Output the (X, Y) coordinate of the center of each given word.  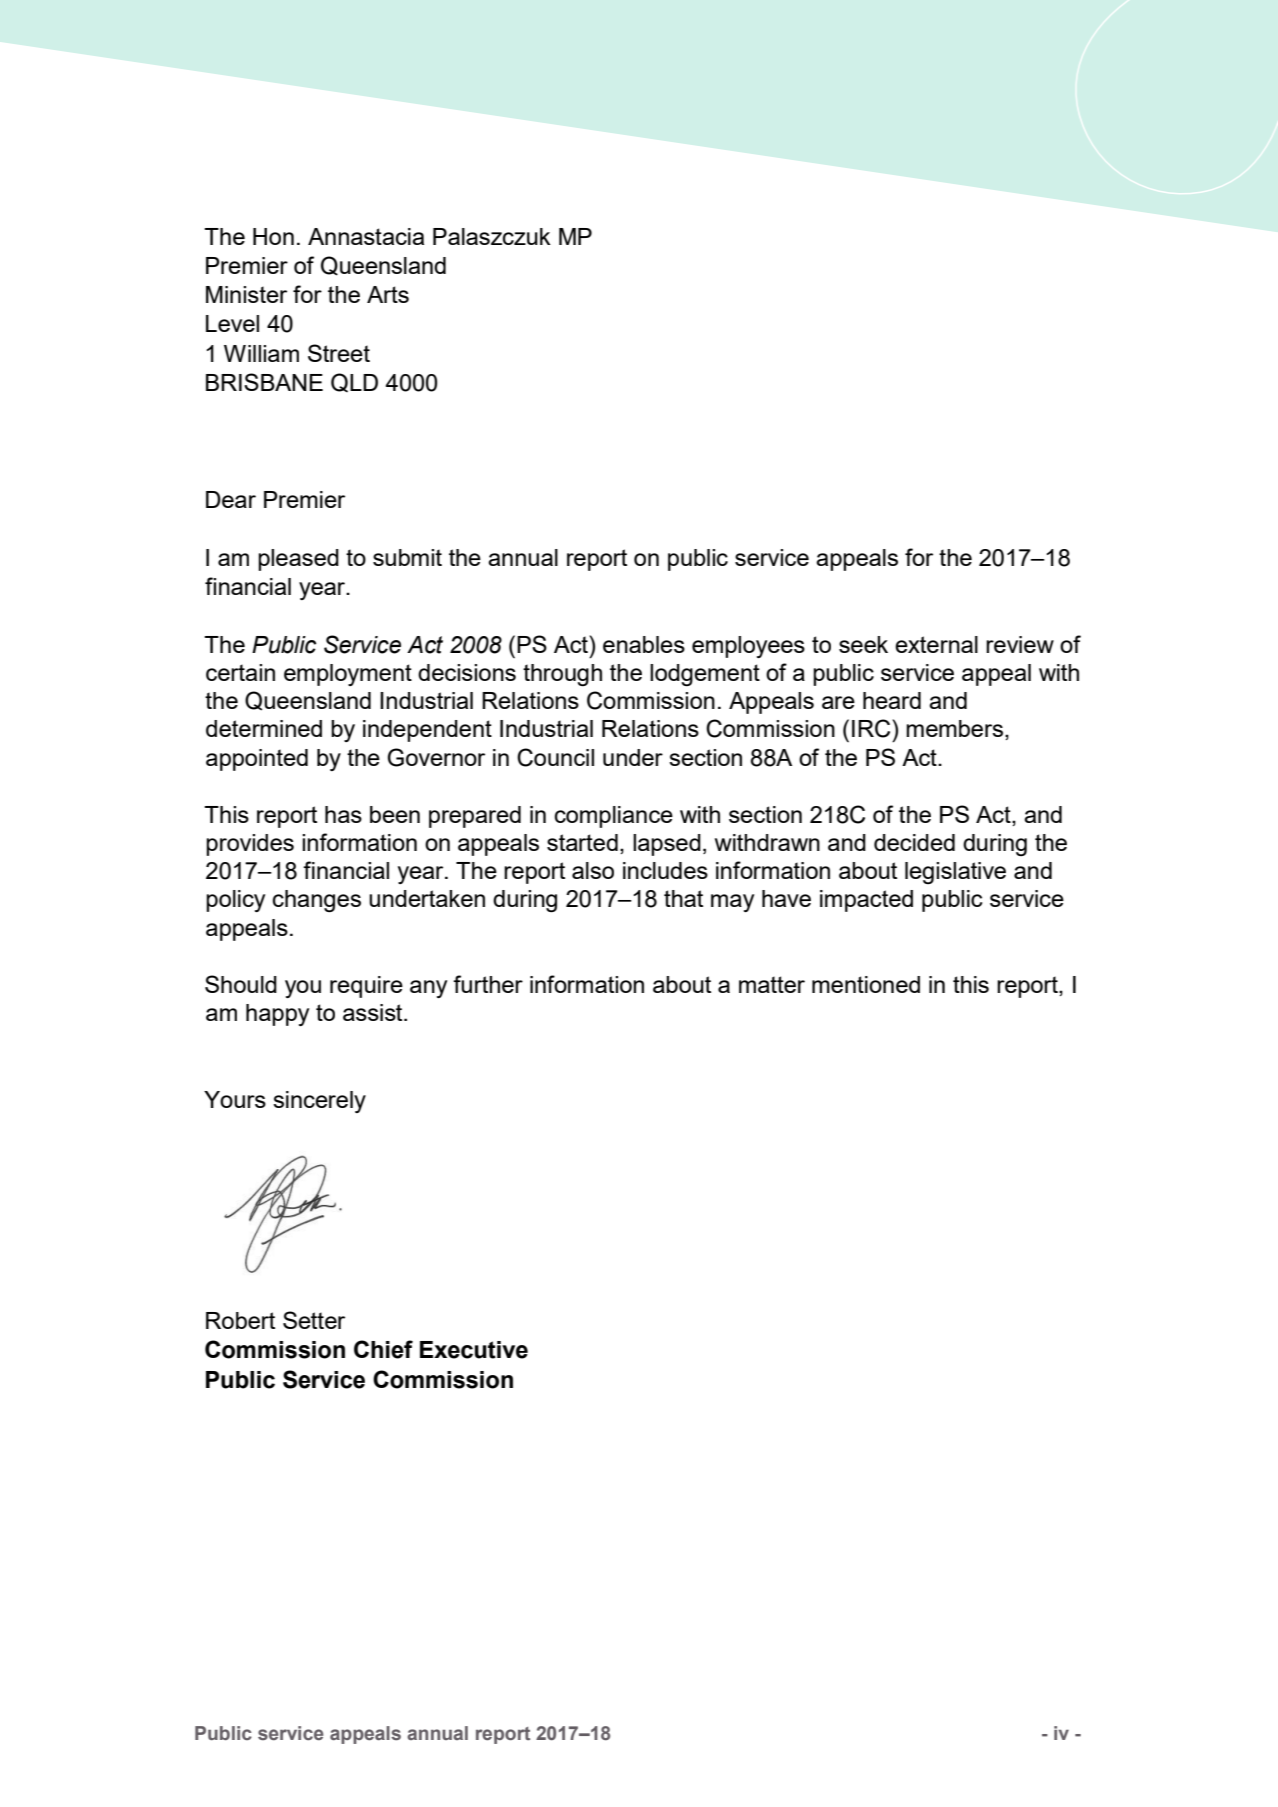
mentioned (866, 984)
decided (914, 842)
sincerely (319, 1102)
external (936, 644)
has (343, 814)
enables (644, 644)
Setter (314, 1320)
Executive (474, 1350)
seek (863, 644)
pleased (298, 560)
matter (772, 984)
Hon (273, 236)
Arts (388, 294)
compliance (614, 817)
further (488, 984)
